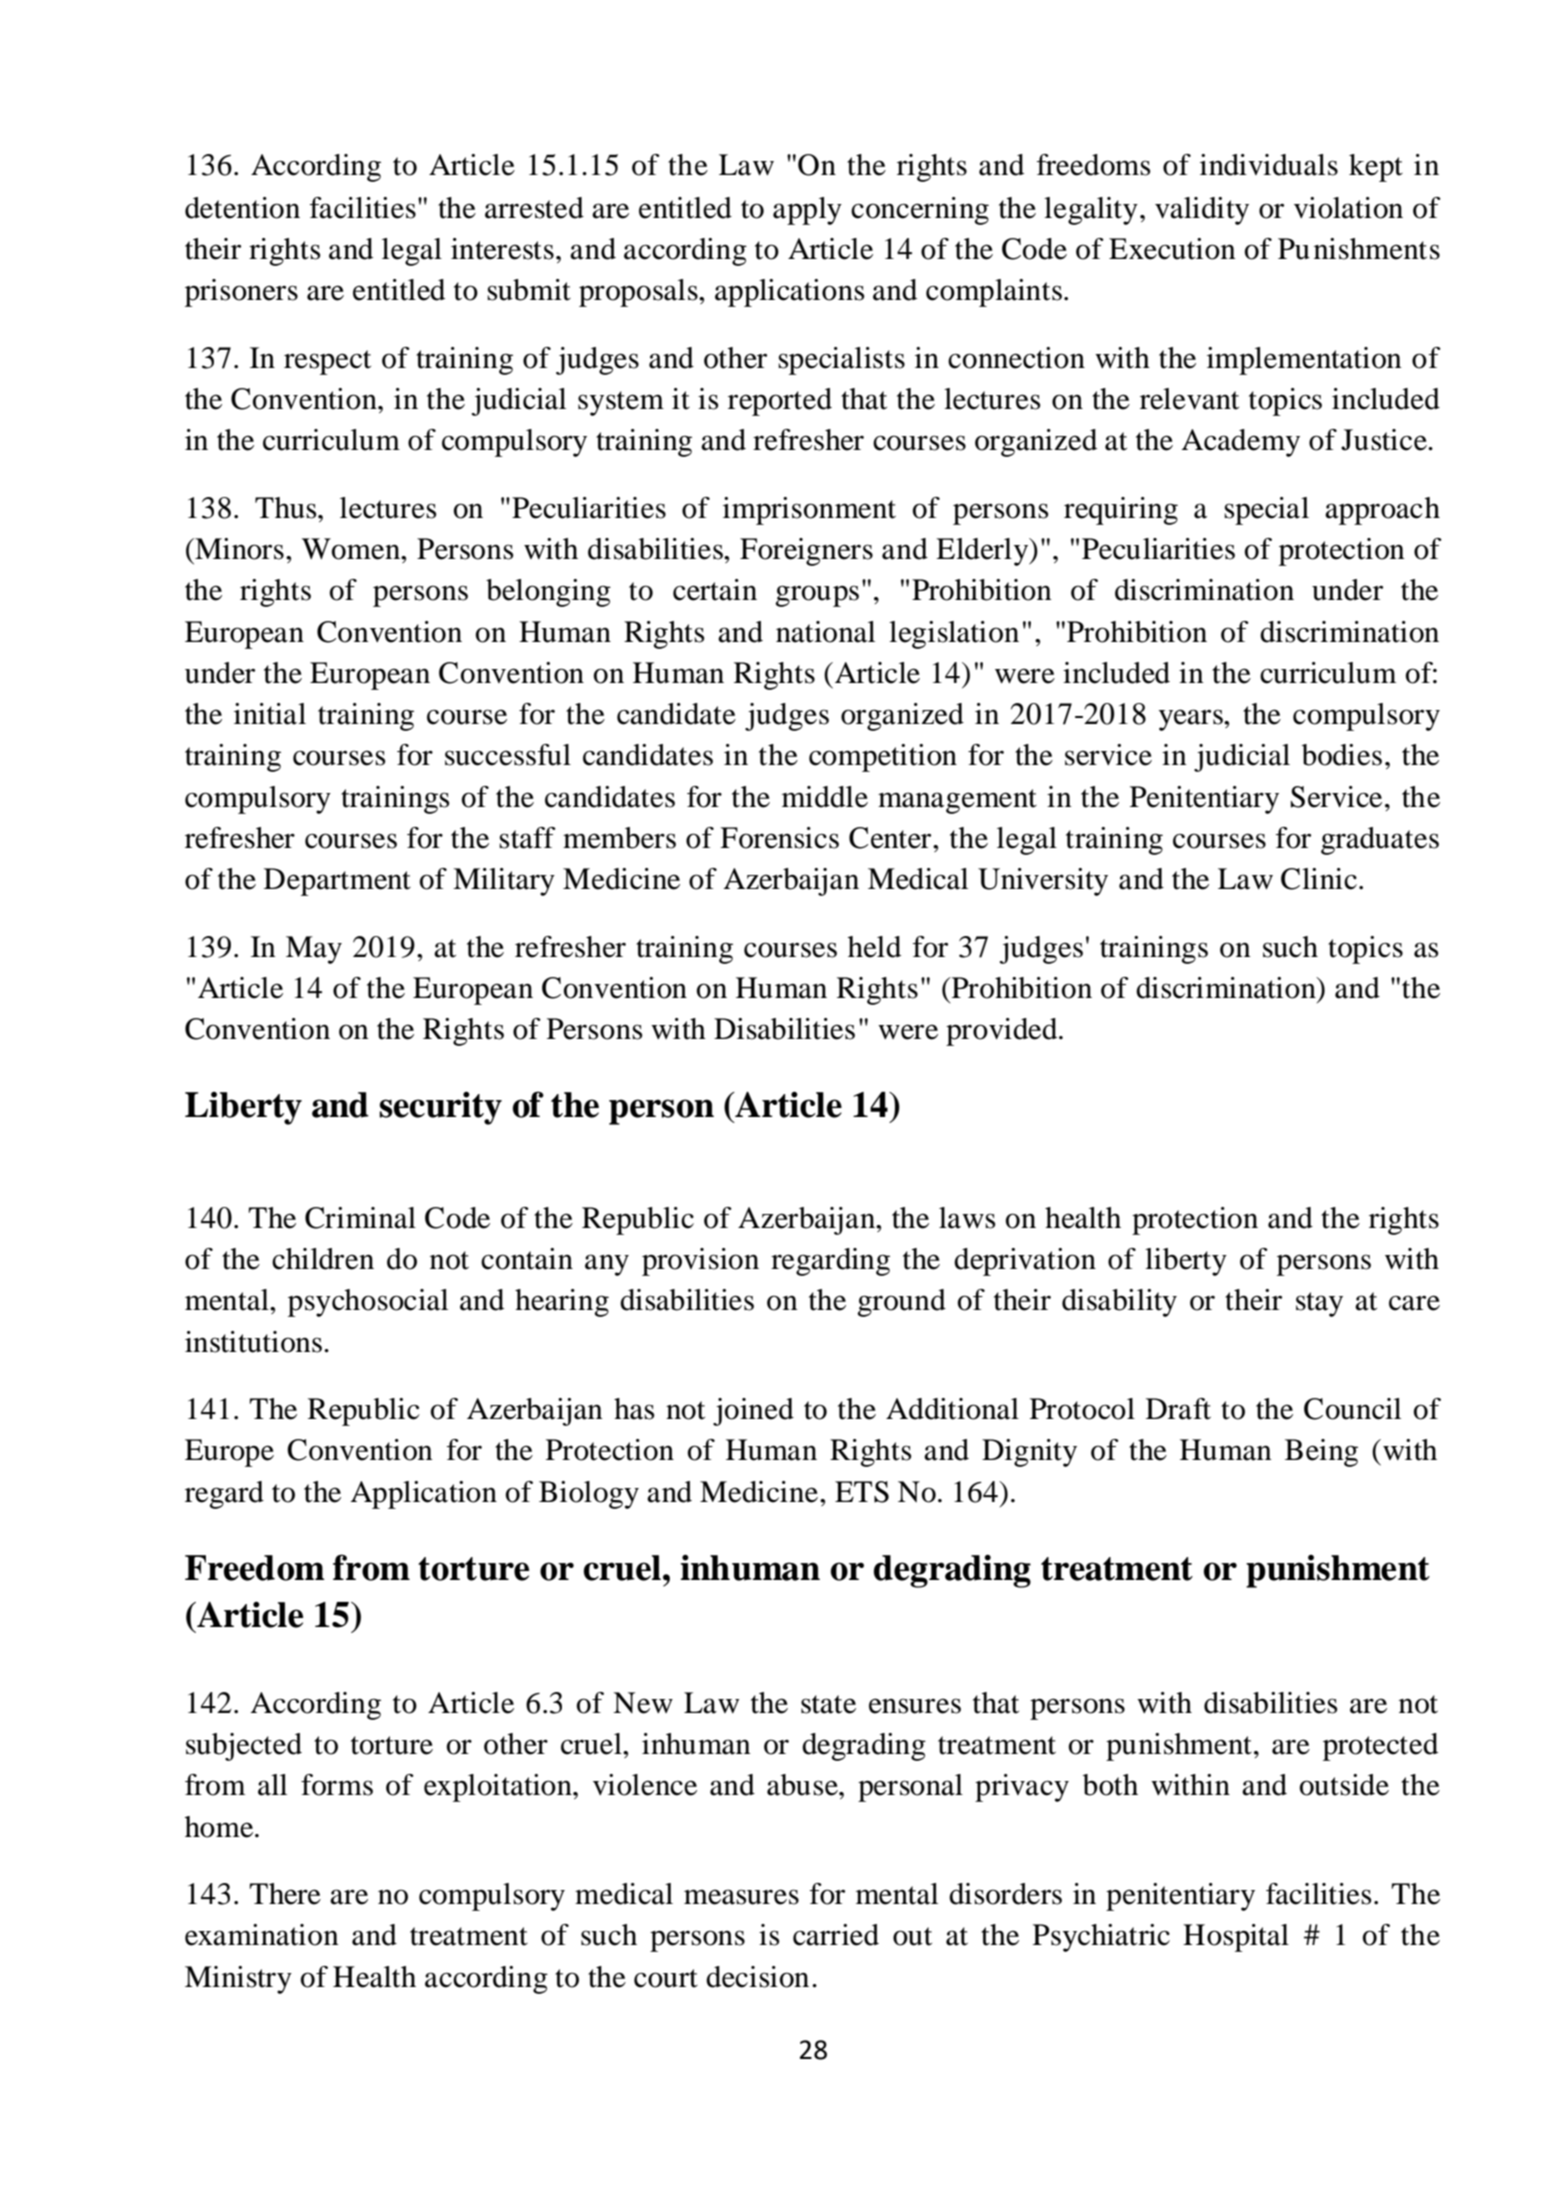 The image size is (1551, 2193). Describe the element at coordinates (1319, 1304) in the screenshot. I see `stay` at that location.
